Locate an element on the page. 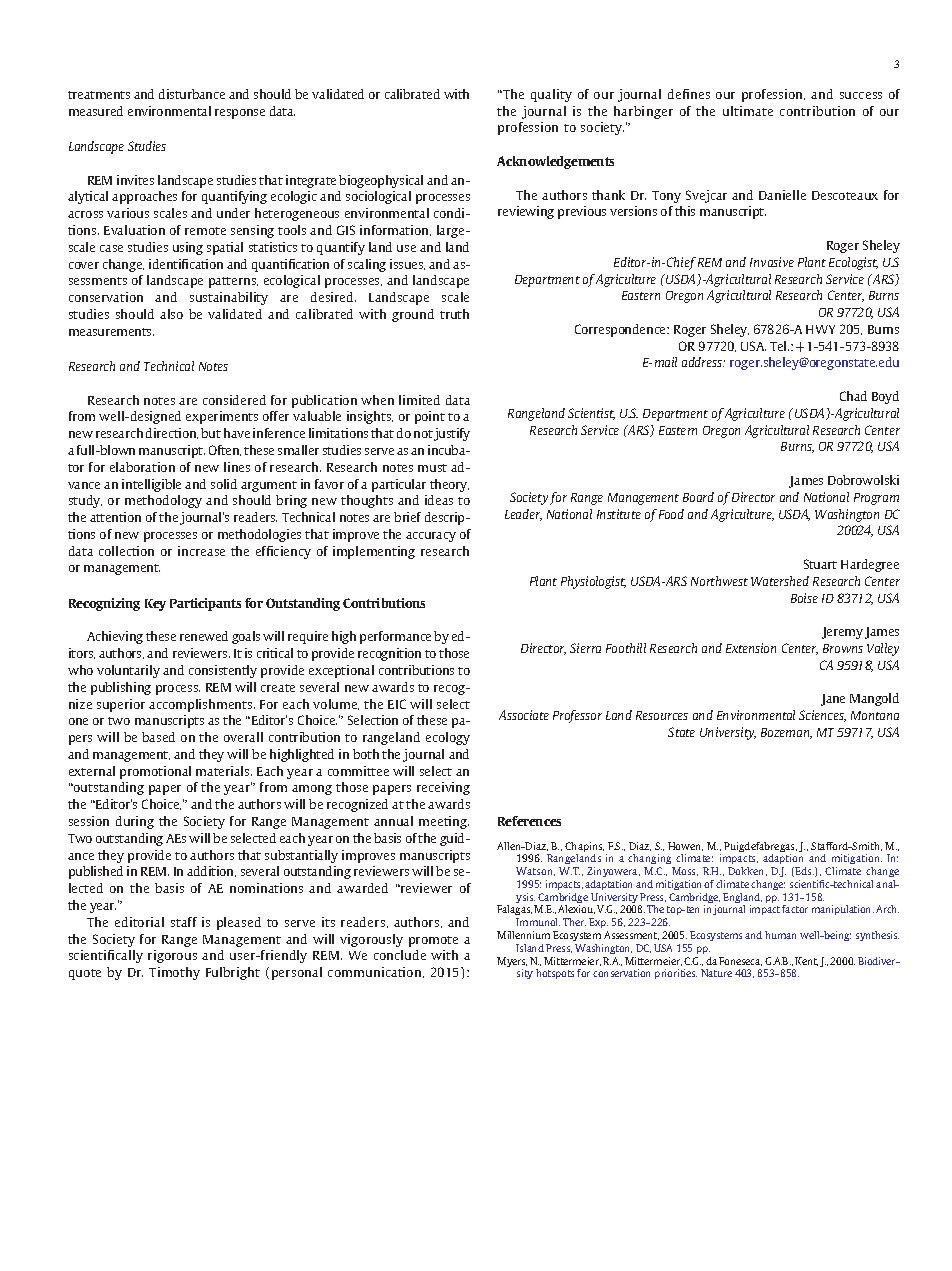 This document has width=952, height=1271. Myers is located at coordinates (512, 963).
